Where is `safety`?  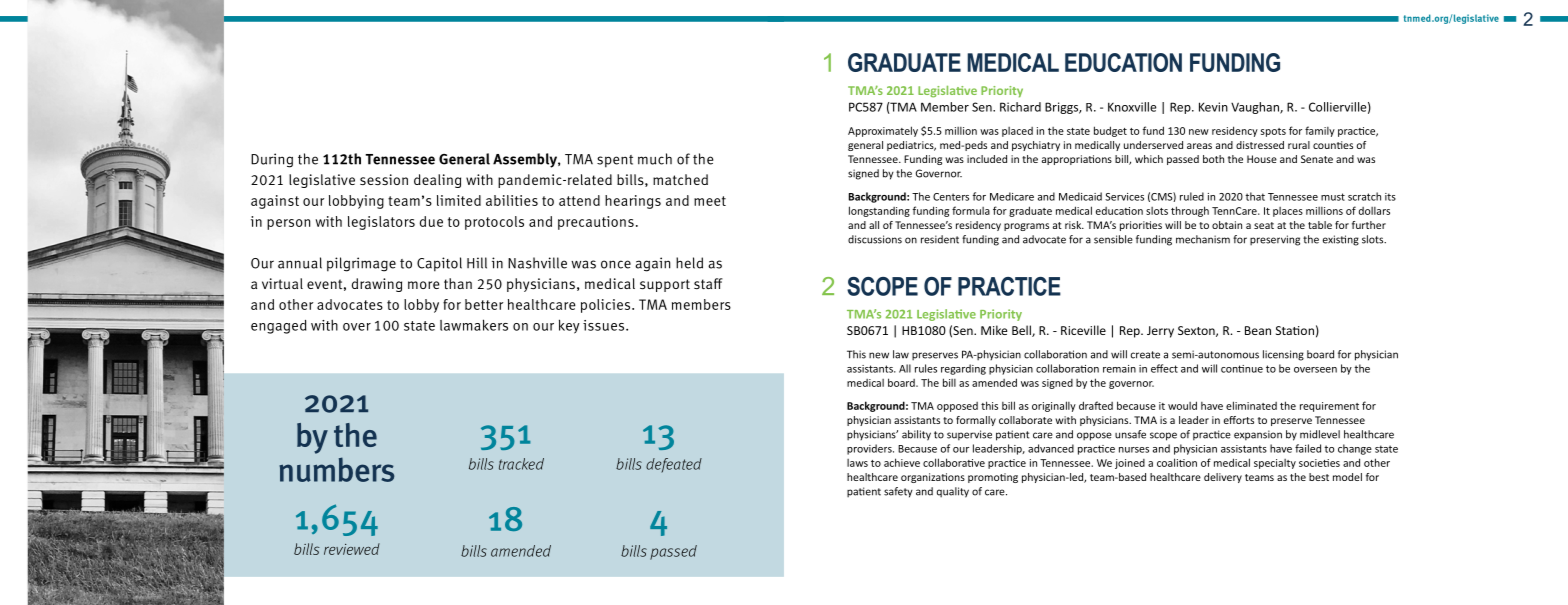 safety is located at coordinates (898, 492).
